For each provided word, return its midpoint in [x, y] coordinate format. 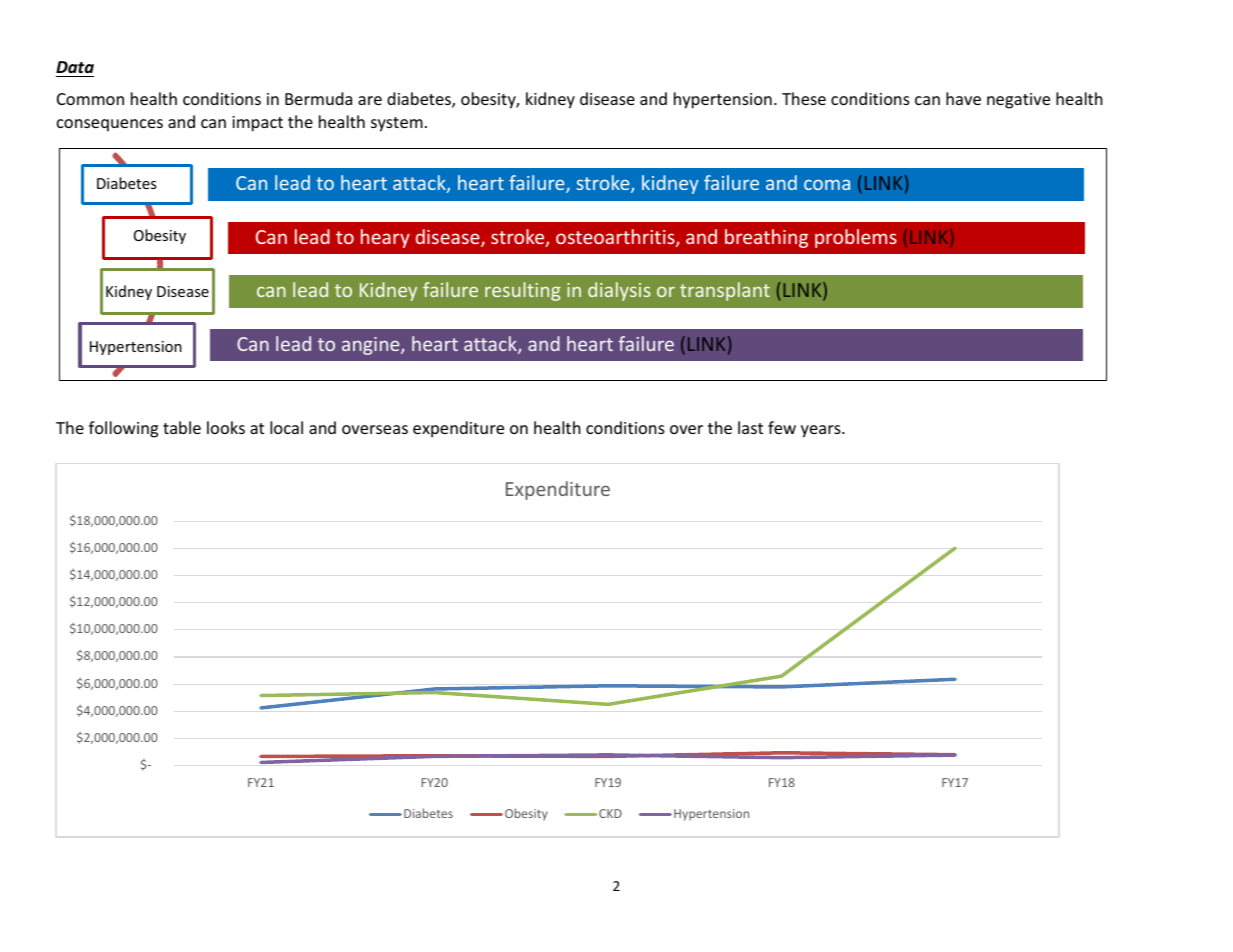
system [397, 124]
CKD [609, 813]
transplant [725, 291]
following [123, 429]
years [822, 431]
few [782, 427]
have [963, 98]
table [182, 427]
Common [90, 99]
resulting [523, 291]
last [750, 427]
